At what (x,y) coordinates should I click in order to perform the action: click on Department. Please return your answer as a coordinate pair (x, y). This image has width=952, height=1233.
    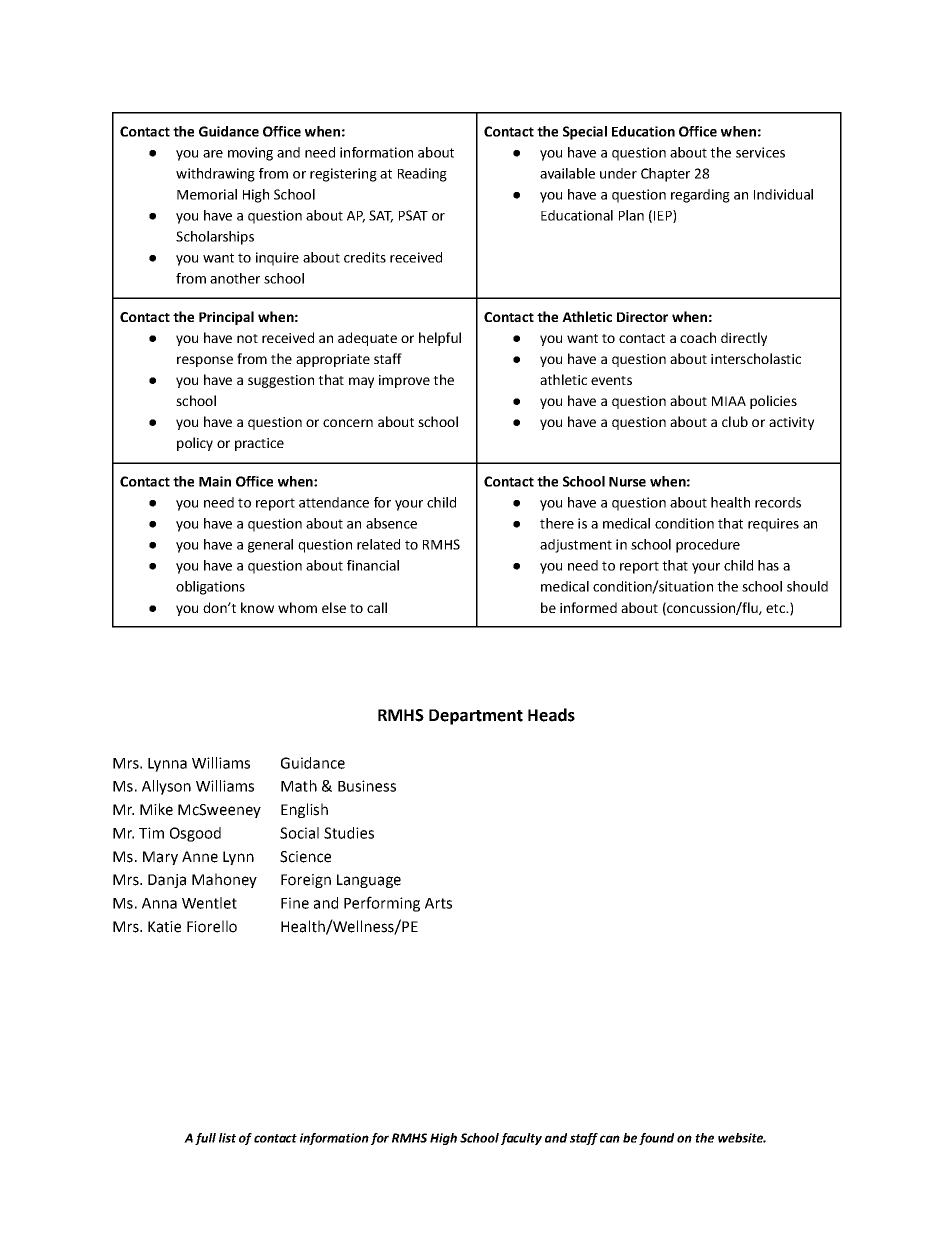
    Looking at the image, I should click on (476, 717).
